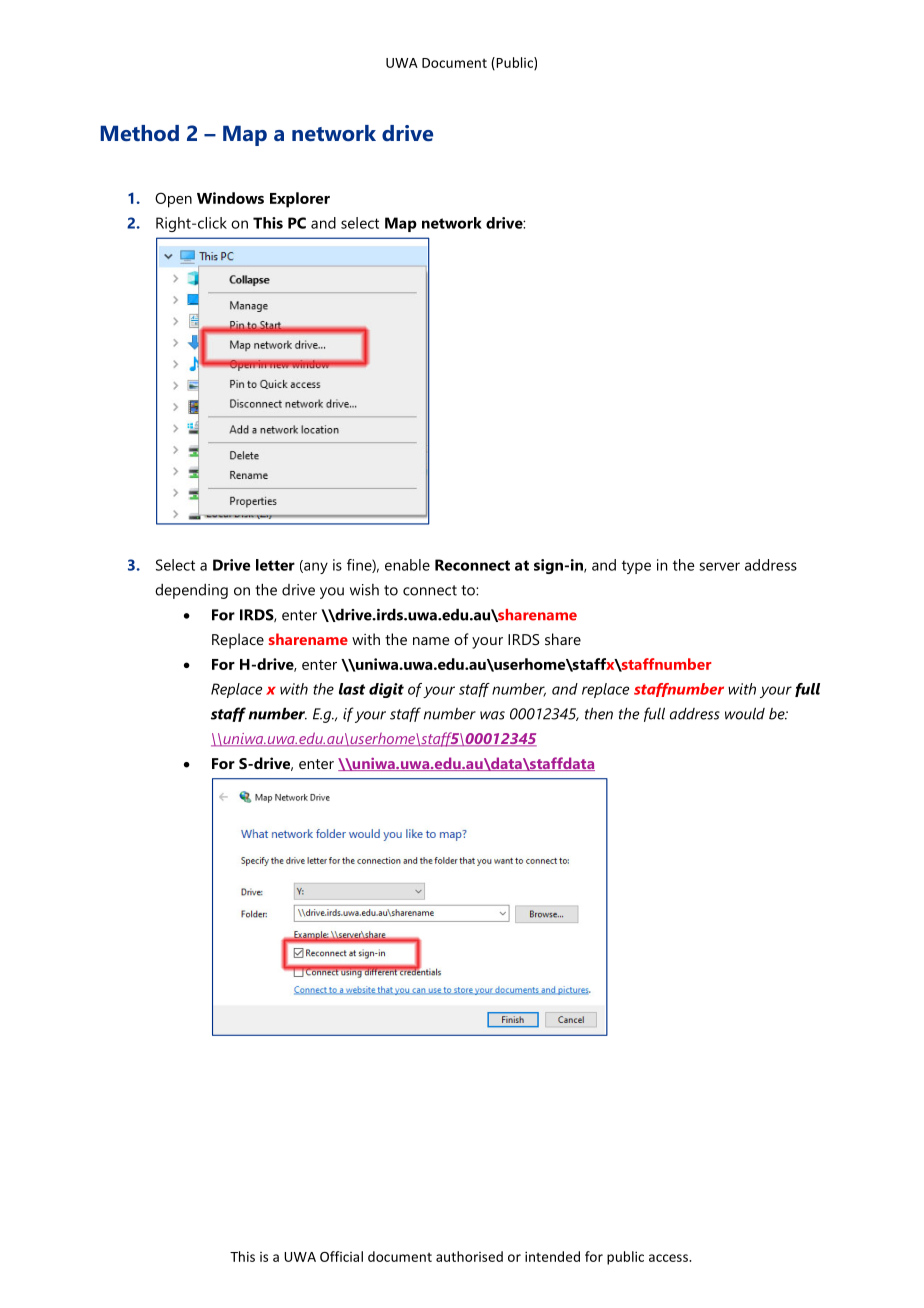 Image resolution: width=924 pixels, height=1308 pixels. Describe the element at coordinates (745, 713) in the screenshot. I see `would` at that location.
